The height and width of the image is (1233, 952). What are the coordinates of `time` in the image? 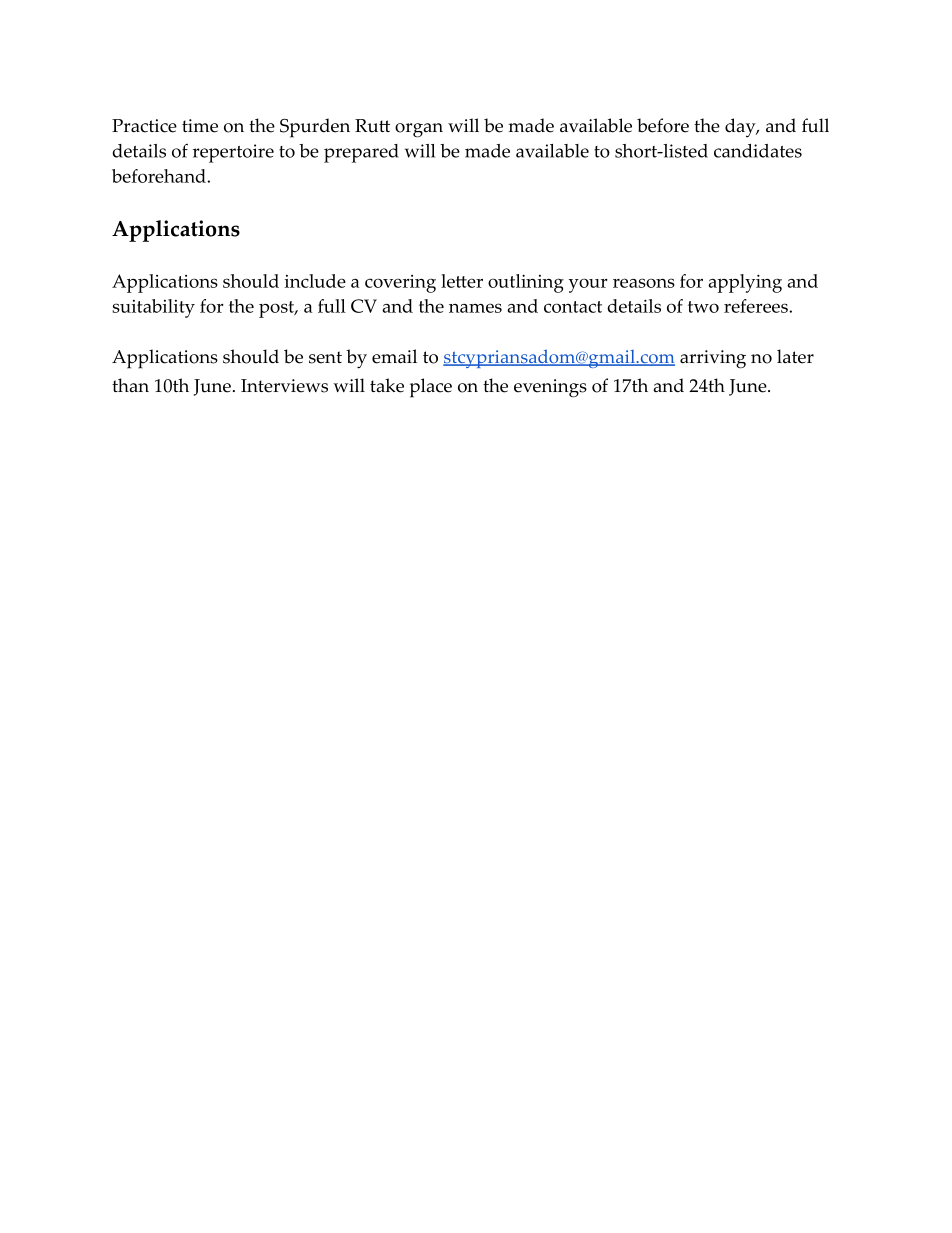 It's located at (200, 126).
